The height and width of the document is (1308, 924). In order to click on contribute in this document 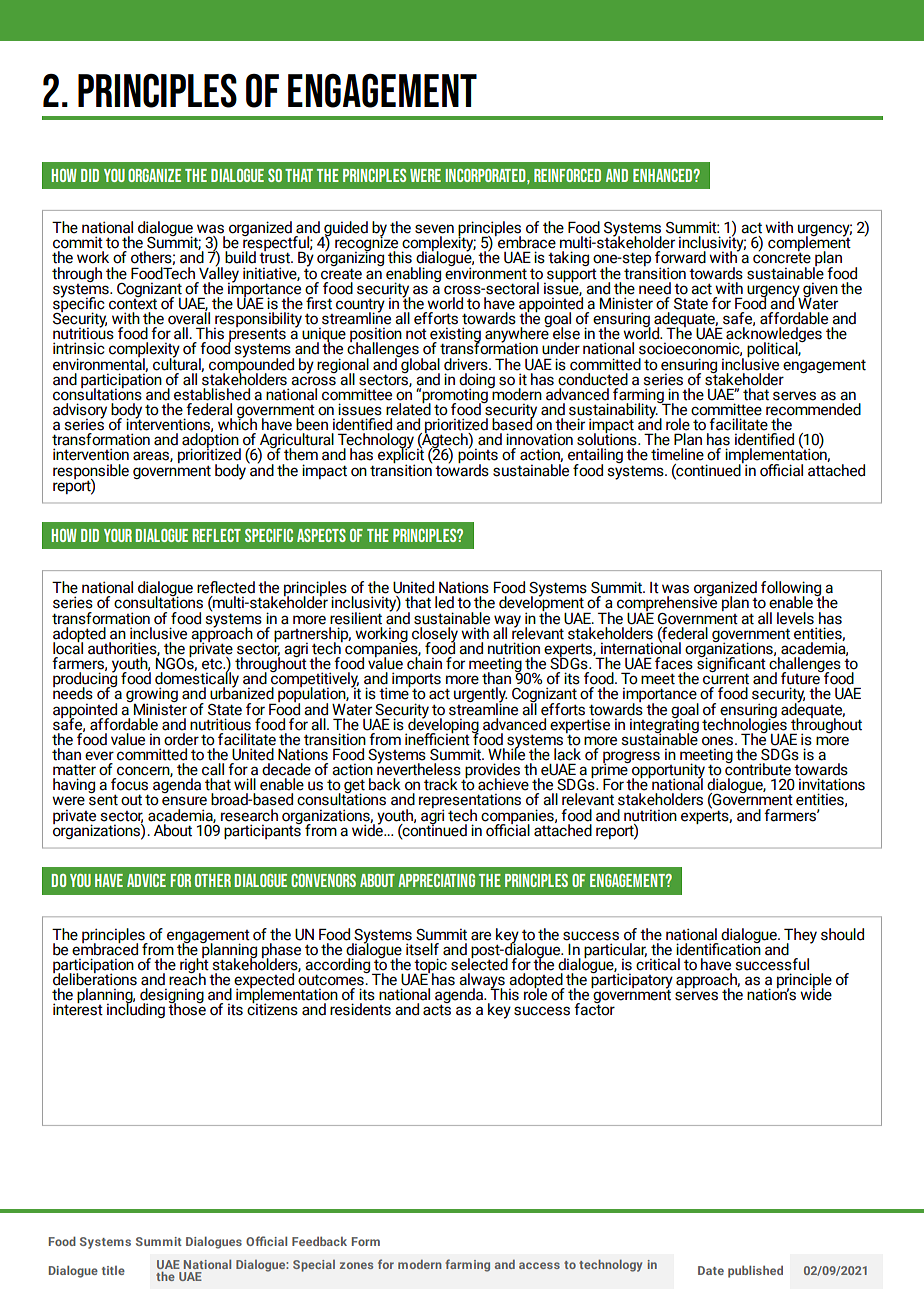, I will do `click(758, 768)`.
